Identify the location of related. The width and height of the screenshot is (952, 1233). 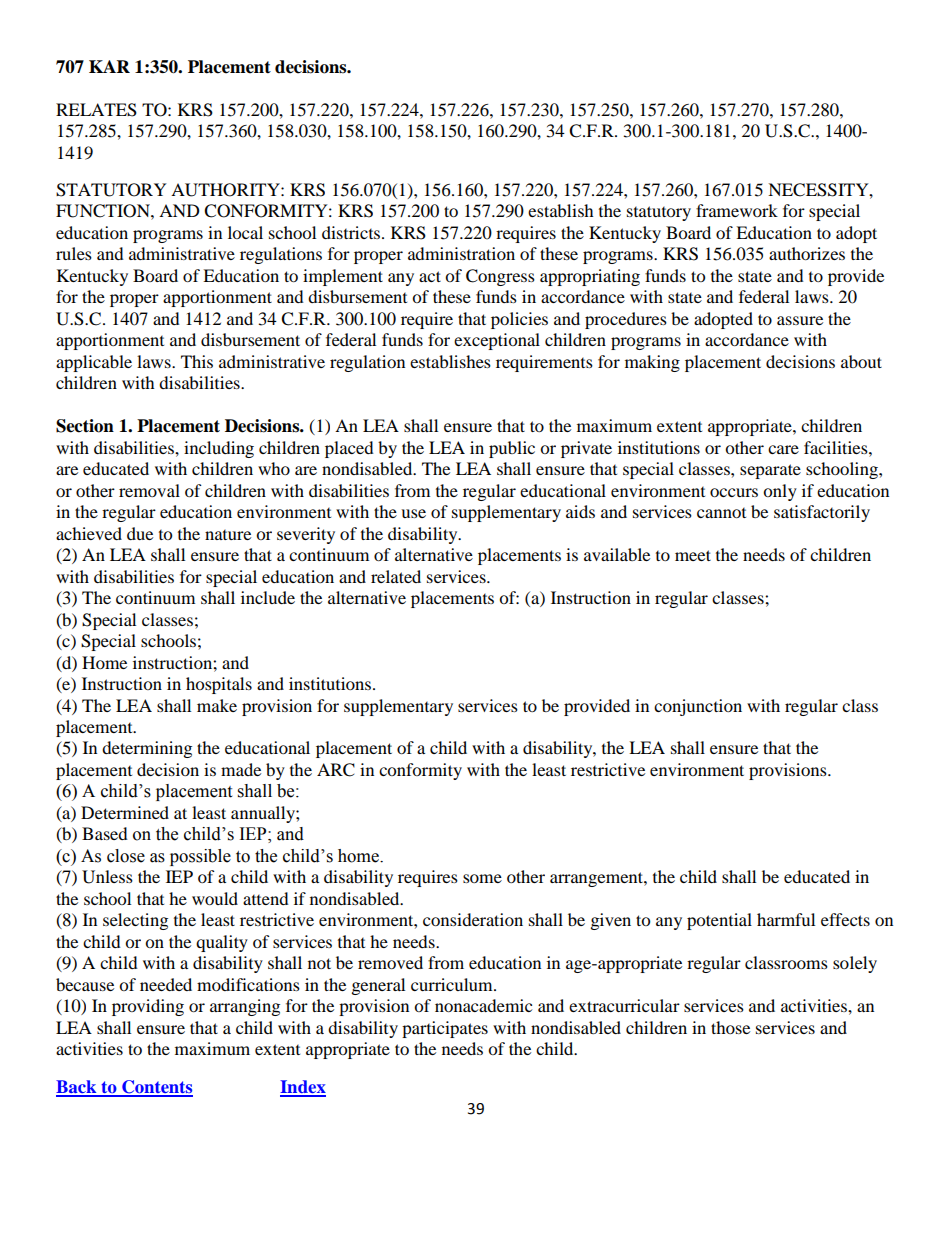
(396, 576).
